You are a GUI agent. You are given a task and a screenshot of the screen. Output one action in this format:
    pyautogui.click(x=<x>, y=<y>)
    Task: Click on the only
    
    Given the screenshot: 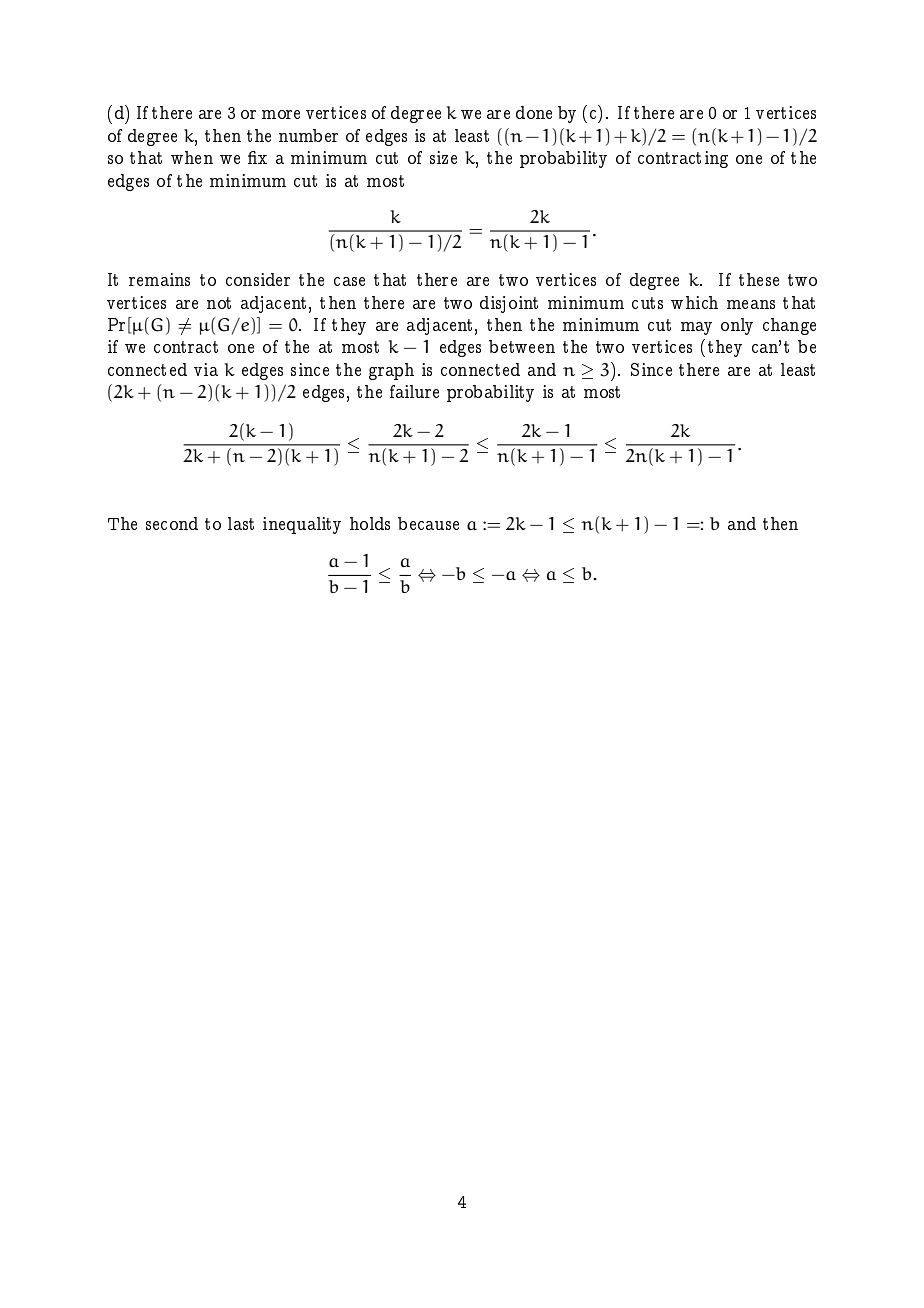 What is the action you would take?
    pyautogui.click(x=737, y=326)
